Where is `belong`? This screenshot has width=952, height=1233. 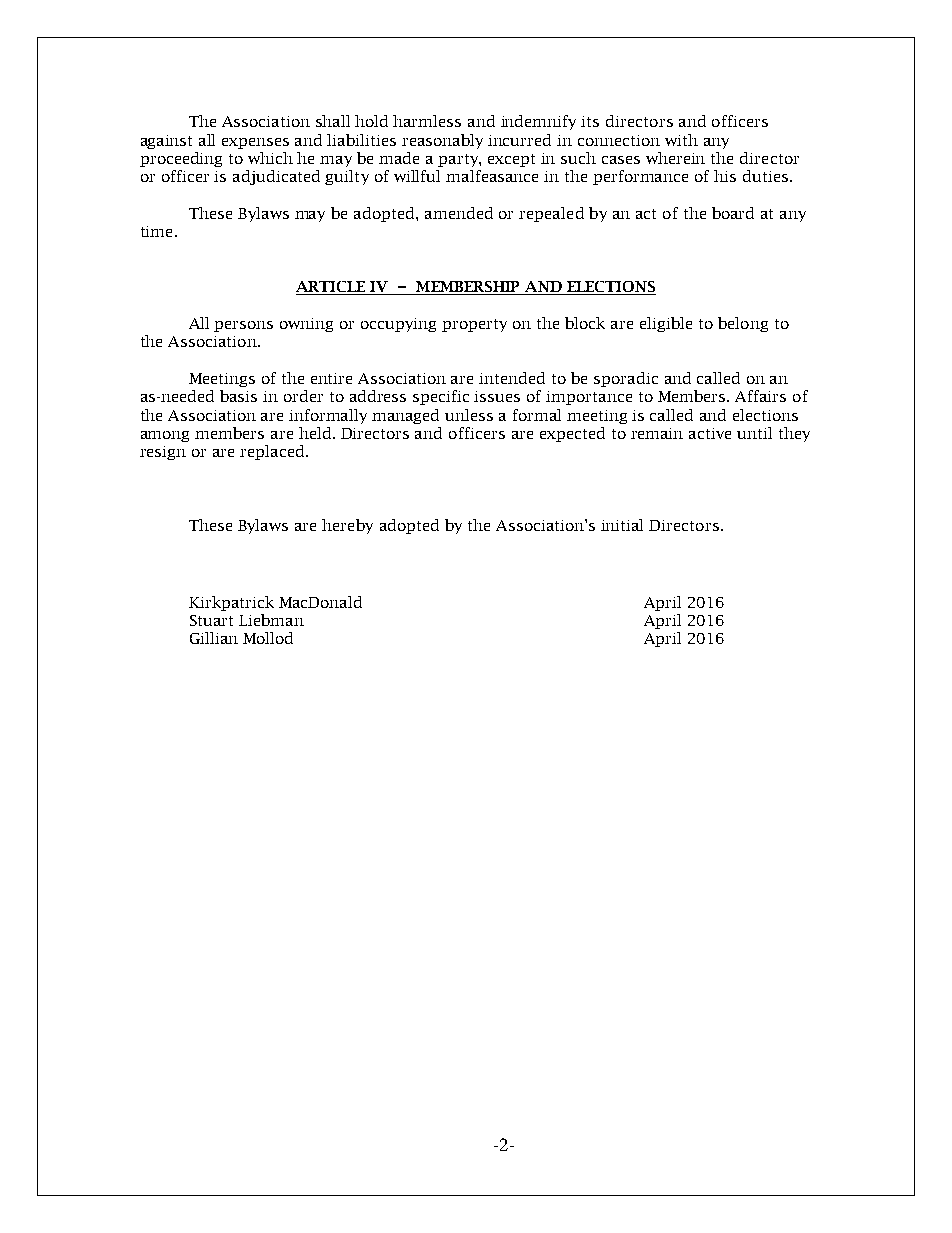
belong is located at coordinates (743, 324).
